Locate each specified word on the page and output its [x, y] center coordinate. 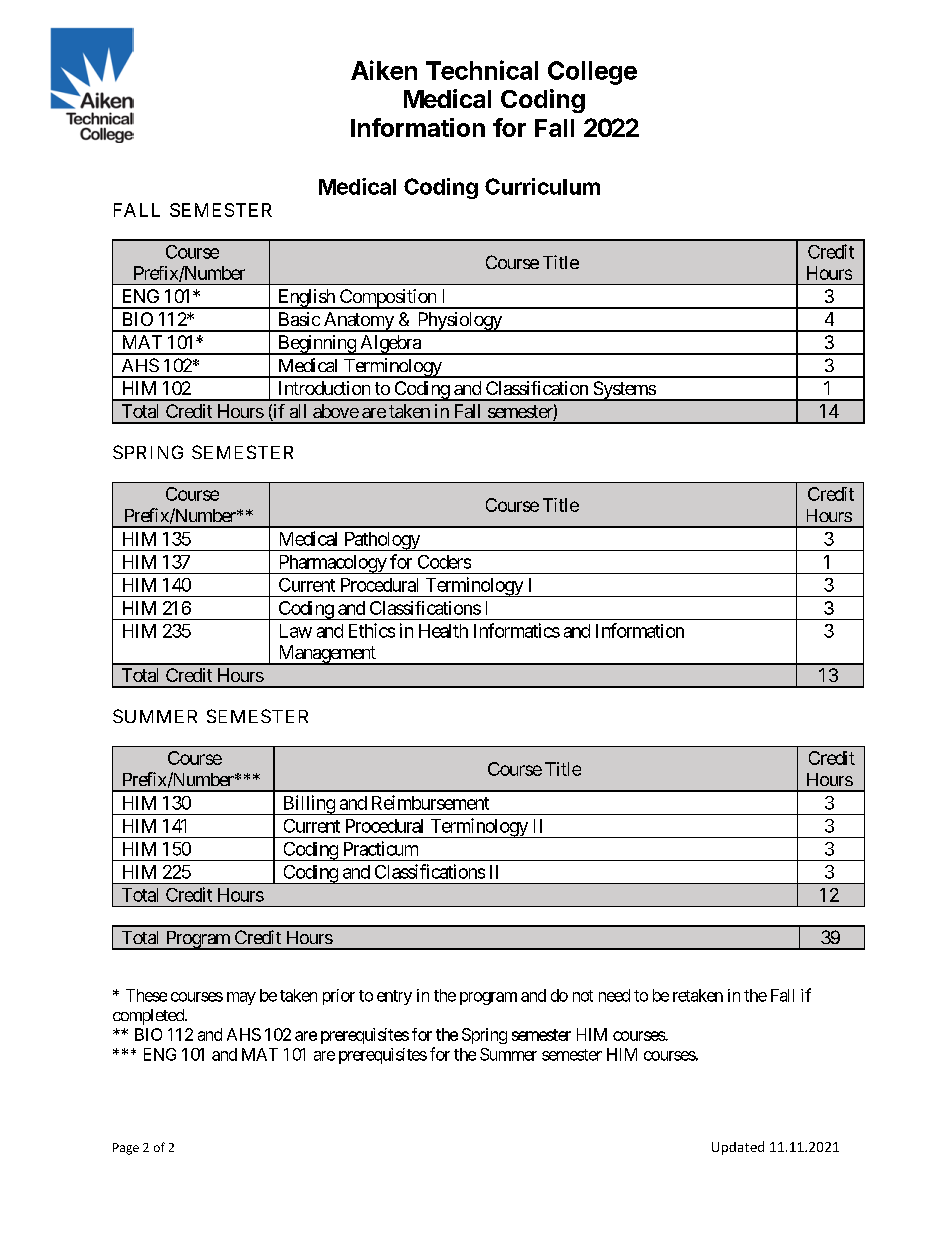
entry [394, 997]
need [614, 995]
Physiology [459, 322]
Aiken [384, 70]
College [592, 73]
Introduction [324, 388]
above [336, 411]
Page [126, 1149]
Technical [482, 70]
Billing [308, 805]
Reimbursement [430, 802]
